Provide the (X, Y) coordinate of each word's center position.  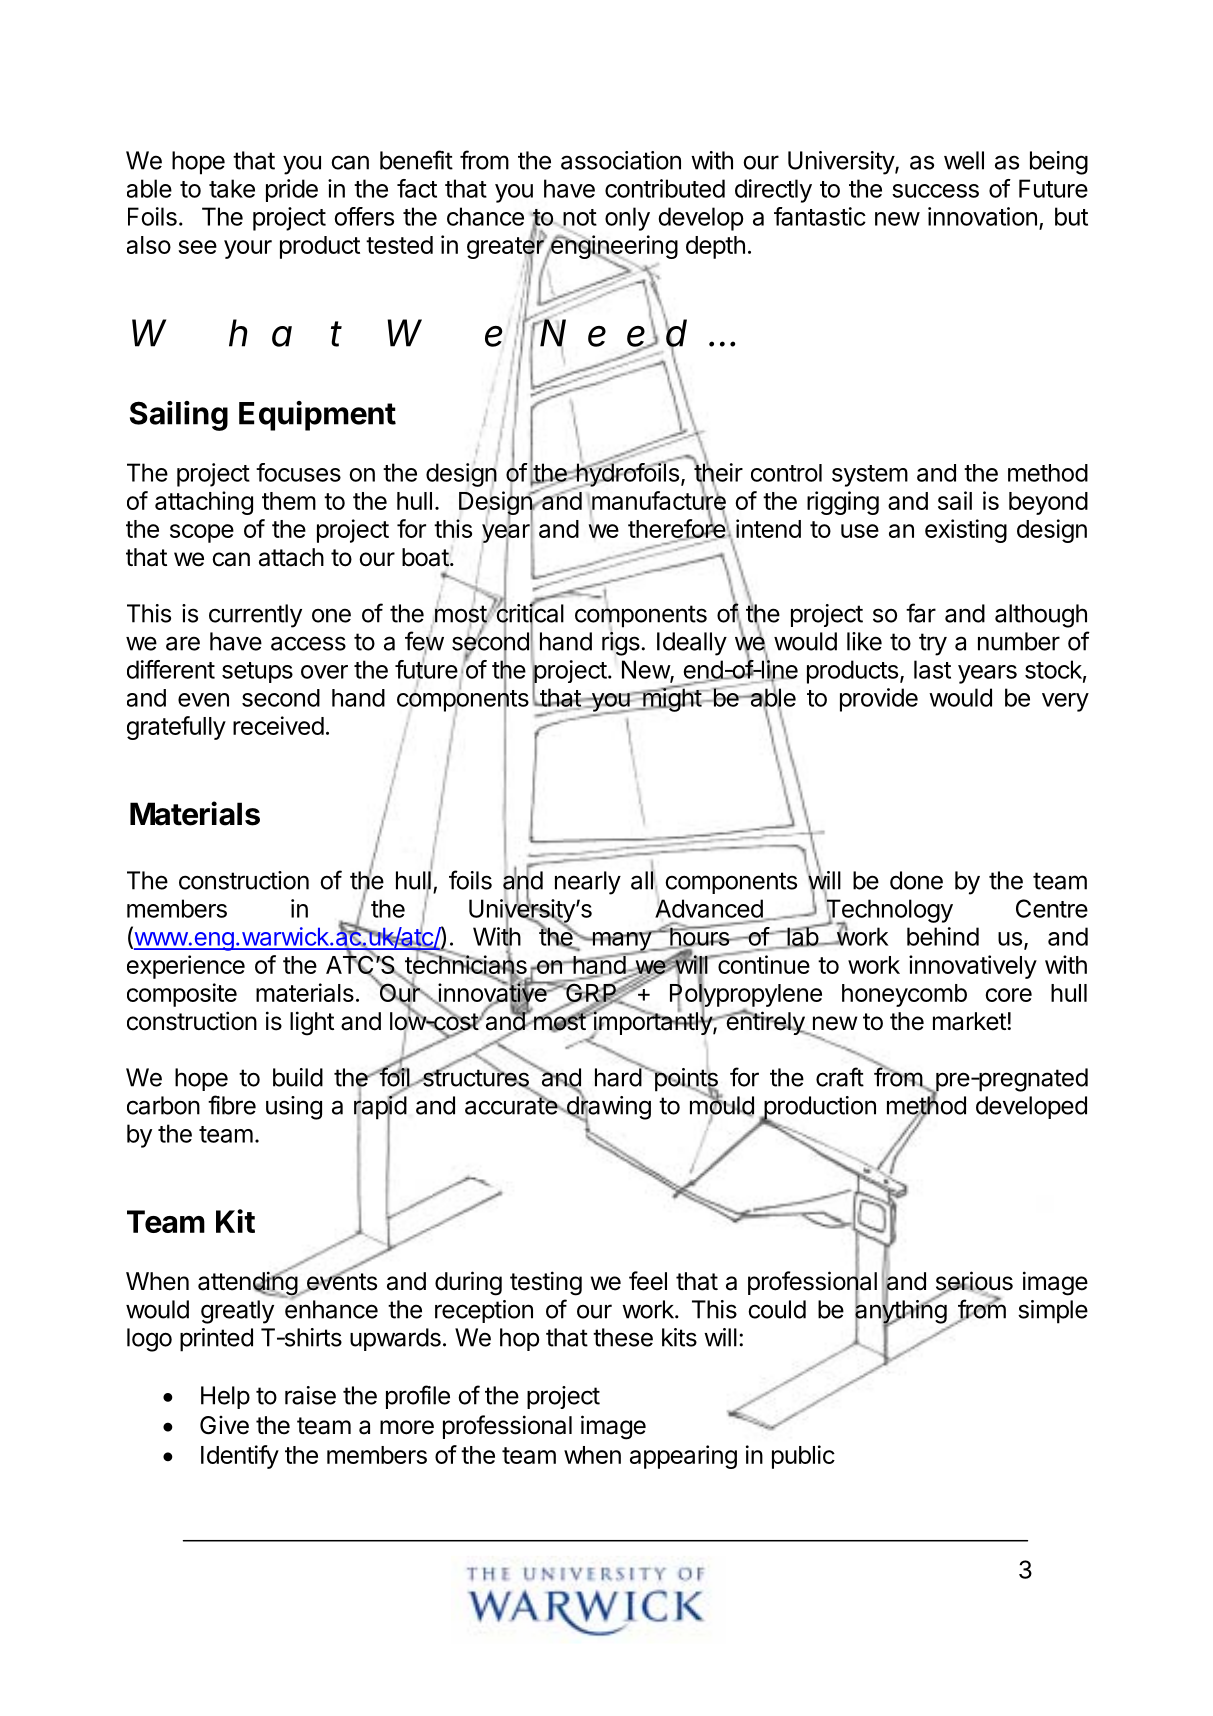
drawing (607, 1108)
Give (224, 1425)
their (718, 473)
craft (840, 1077)
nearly (588, 883)
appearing (683, 1457)
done (916, 880)
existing (966, 531)
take (232, 188)
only (627, 219)
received (278, 725)
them (289, 501)
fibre (232, 1105)
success (935, 191)
